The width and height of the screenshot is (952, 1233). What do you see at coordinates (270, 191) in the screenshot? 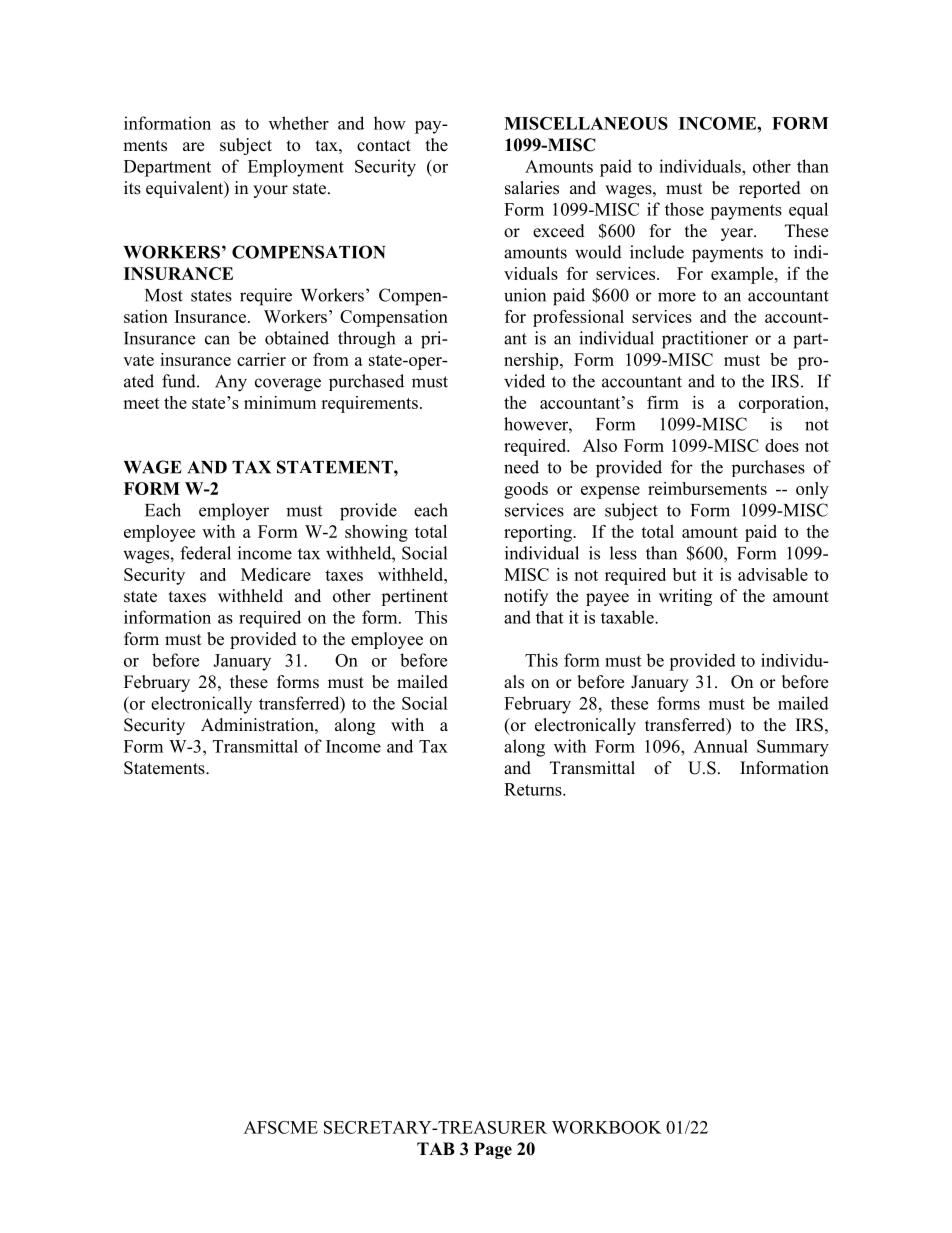
I see `your` at bounding box center [270, 191].
